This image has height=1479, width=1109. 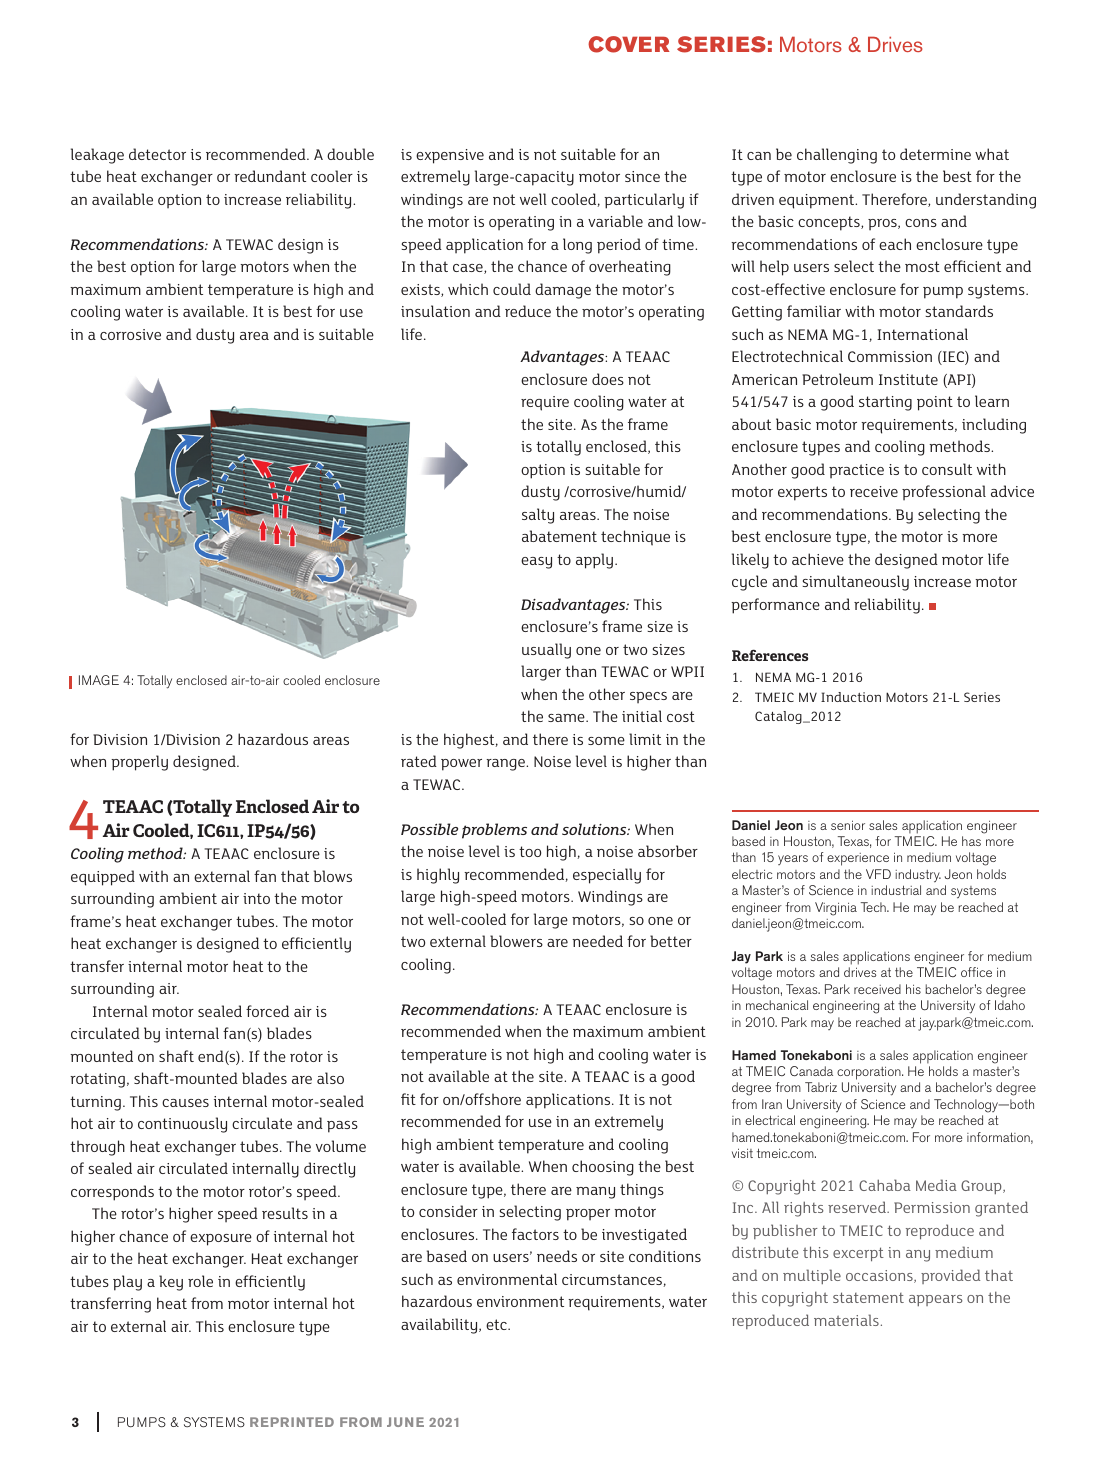 I want to click on detector, so click(x=157, y=154).
